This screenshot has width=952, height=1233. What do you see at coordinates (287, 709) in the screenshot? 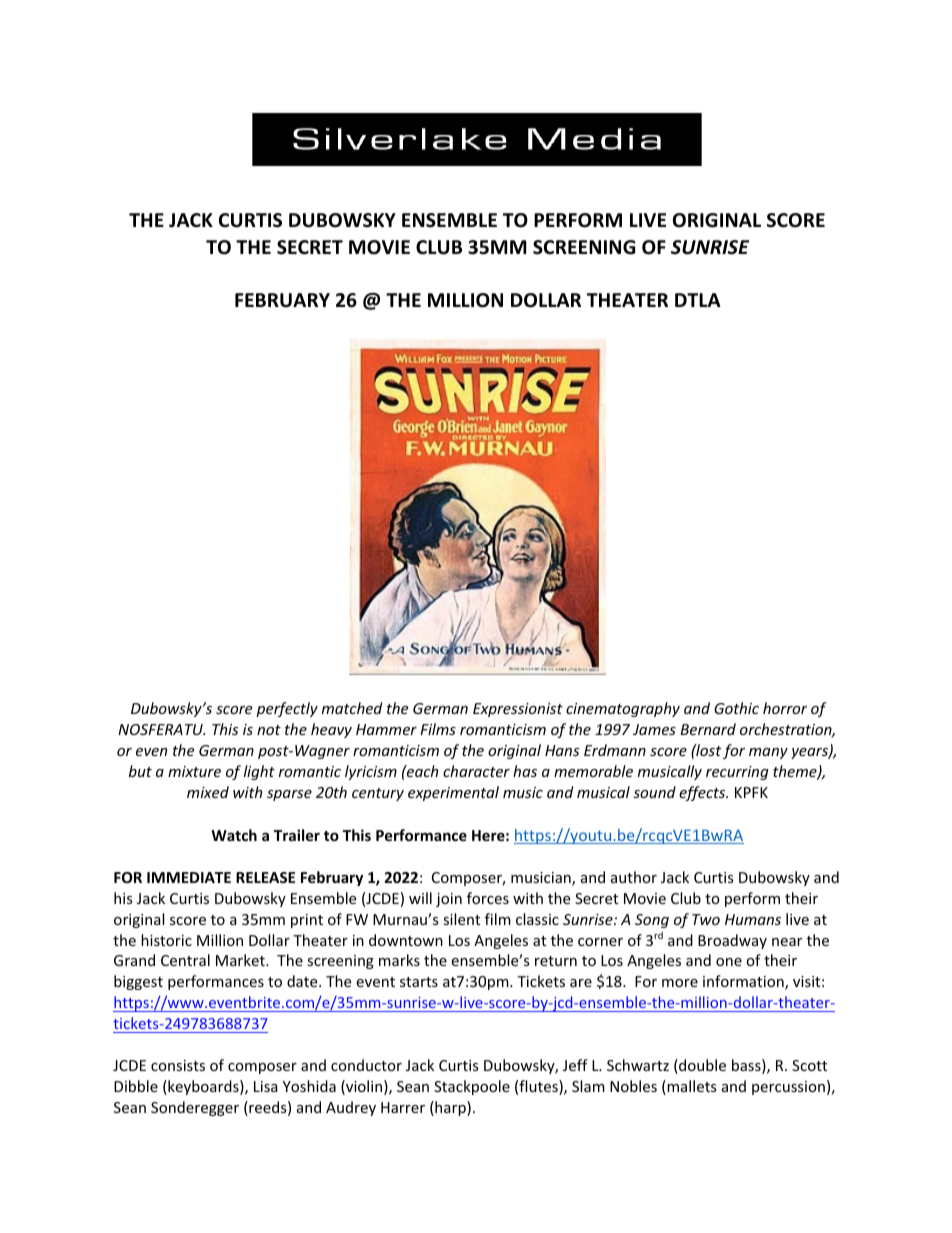
I see `perfectly` at bounding box center [287, 709].
